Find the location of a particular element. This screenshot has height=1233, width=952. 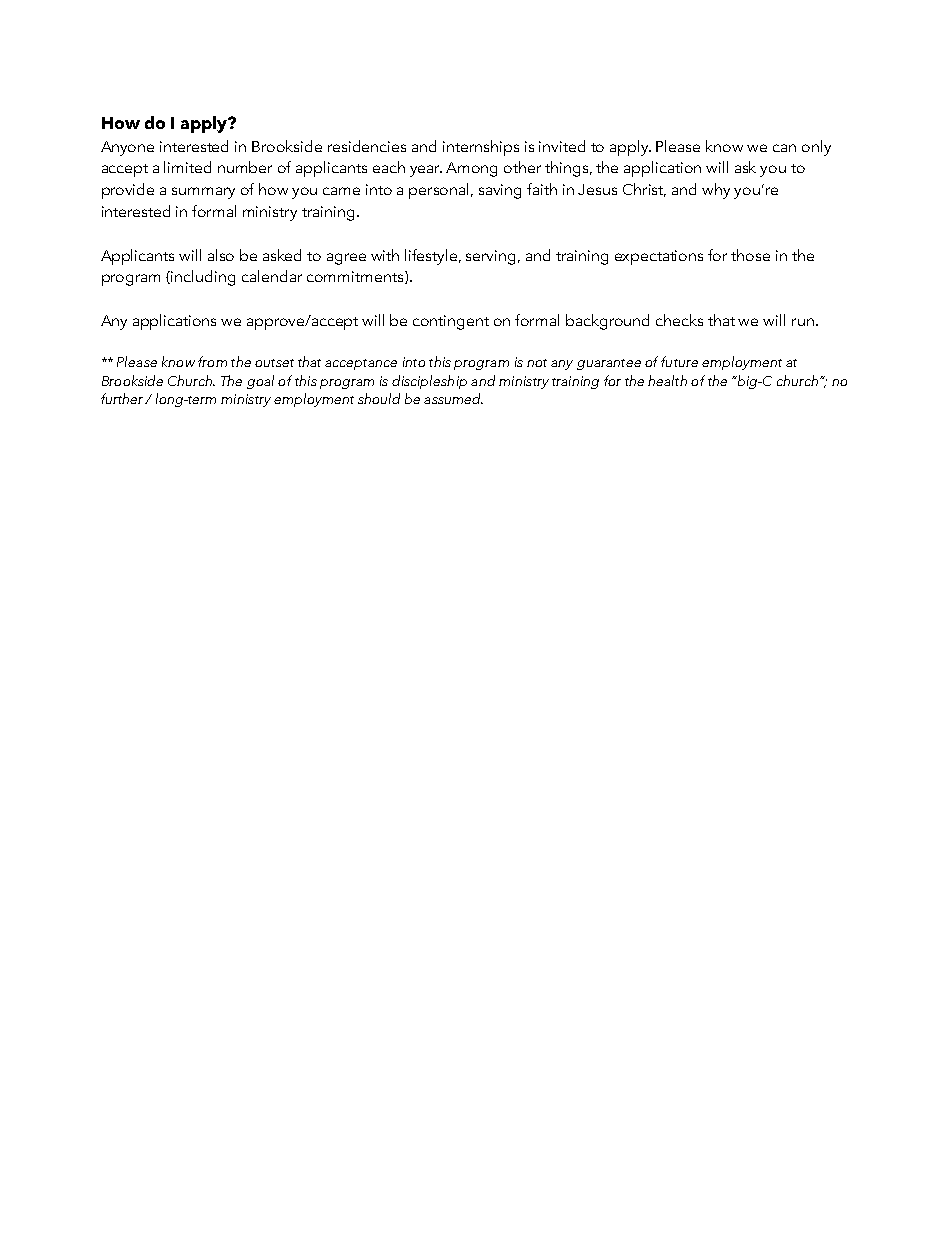

also is located at coordinates (221, 255).
